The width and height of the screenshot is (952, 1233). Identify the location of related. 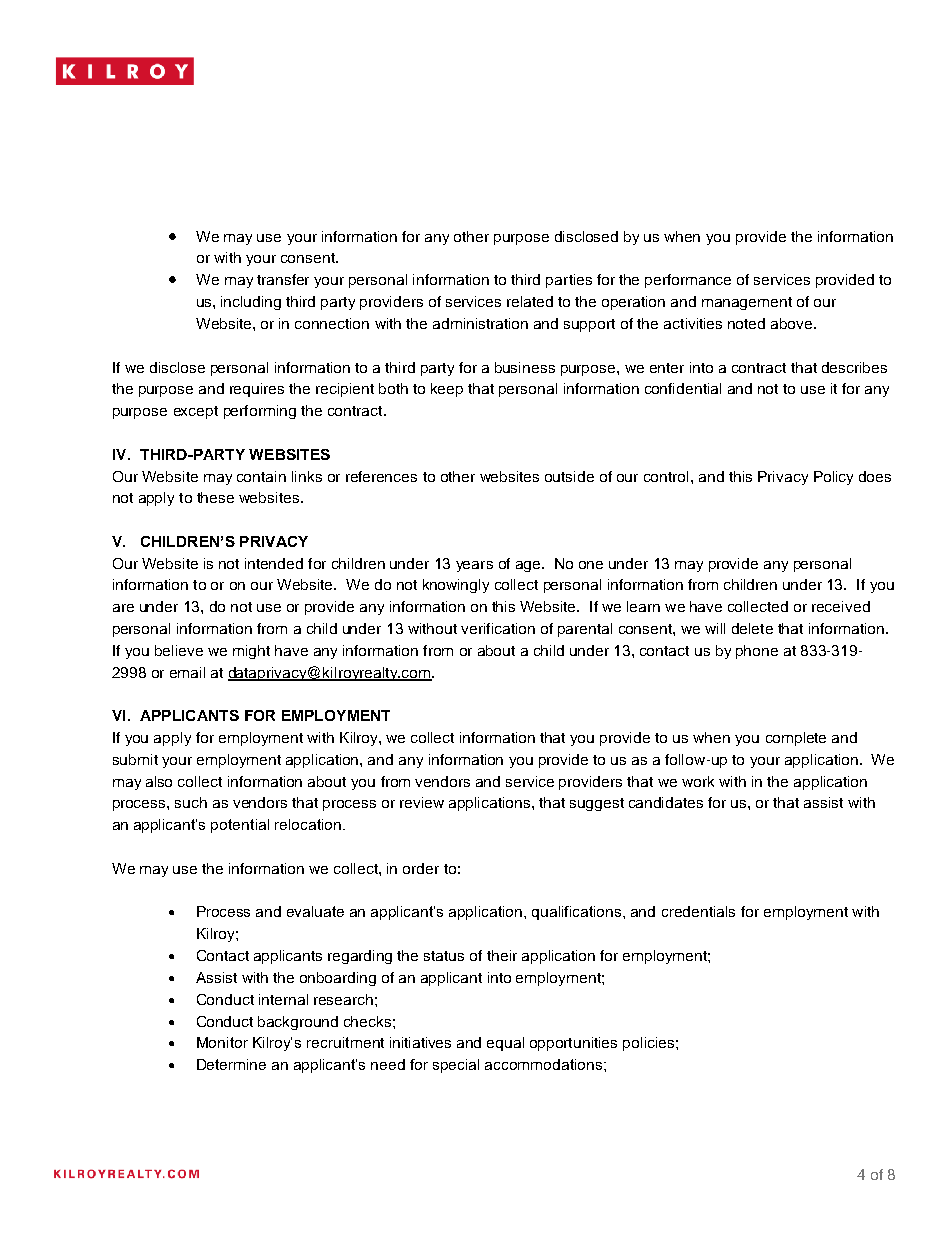
(530, 301).
